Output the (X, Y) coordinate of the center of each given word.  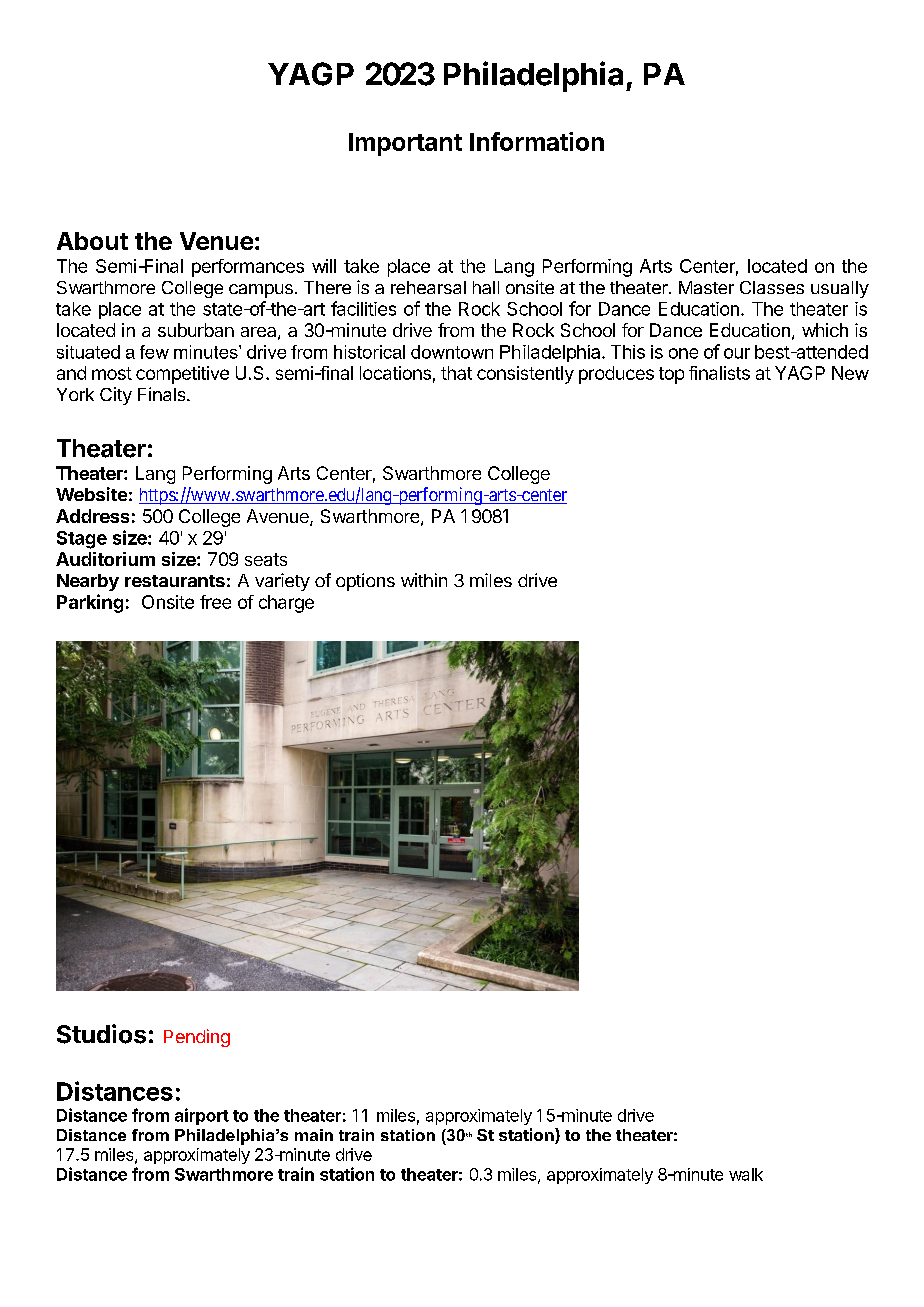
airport (202, 1116)
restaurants (175, 581)
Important (405, 144)
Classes (772, 287)
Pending (197, 1038)
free (215, 602)
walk (746, 1174)
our (737, 353)
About (92, 241)
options (365, 582)
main (314, 1135)
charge (286, 604)
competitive (182, 375)
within (424, 580)
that (456, 373)
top (671, 375)
